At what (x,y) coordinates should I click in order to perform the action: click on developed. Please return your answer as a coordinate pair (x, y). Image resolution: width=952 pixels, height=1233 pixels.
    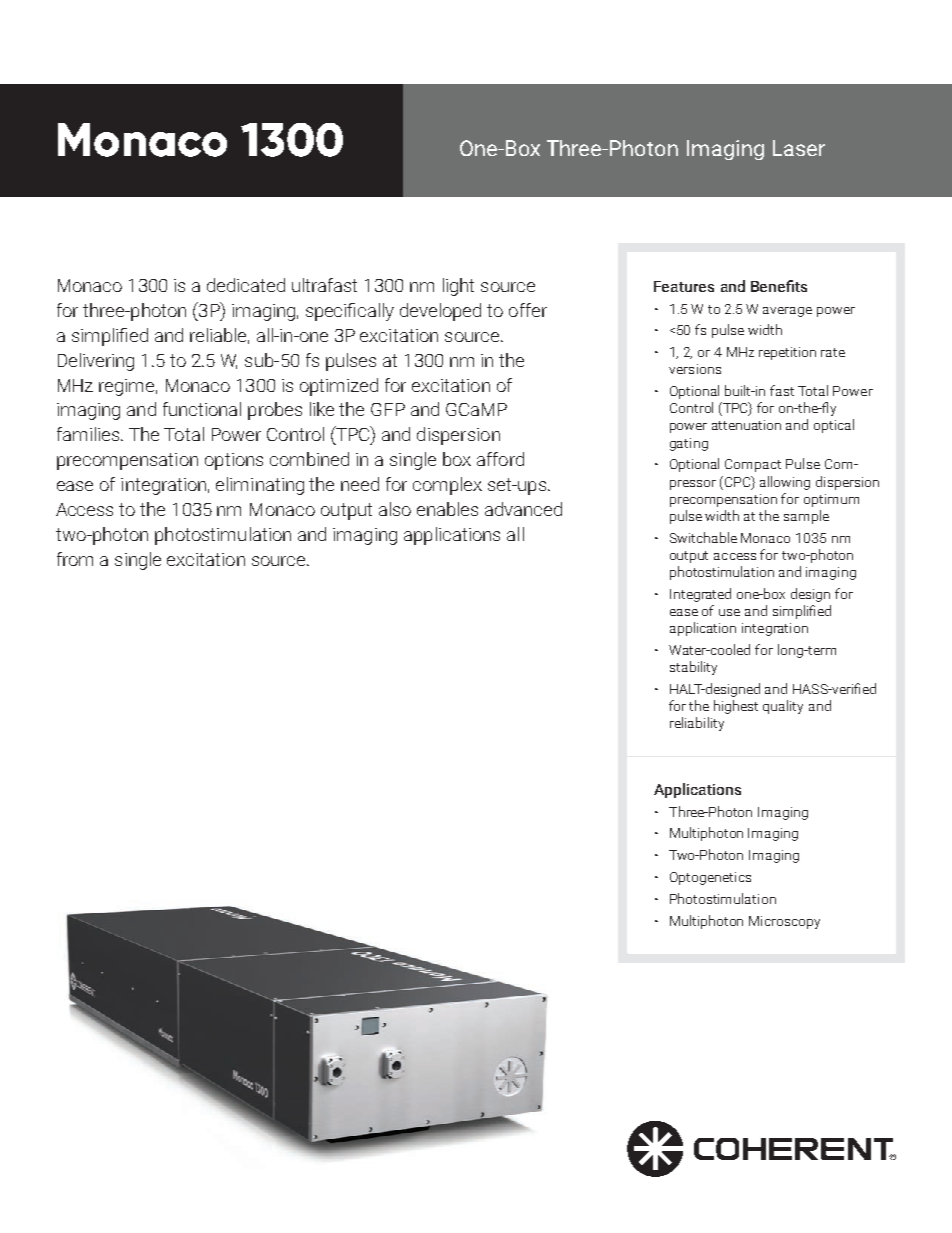
    Looking at the image, I should click on (440, 312).
